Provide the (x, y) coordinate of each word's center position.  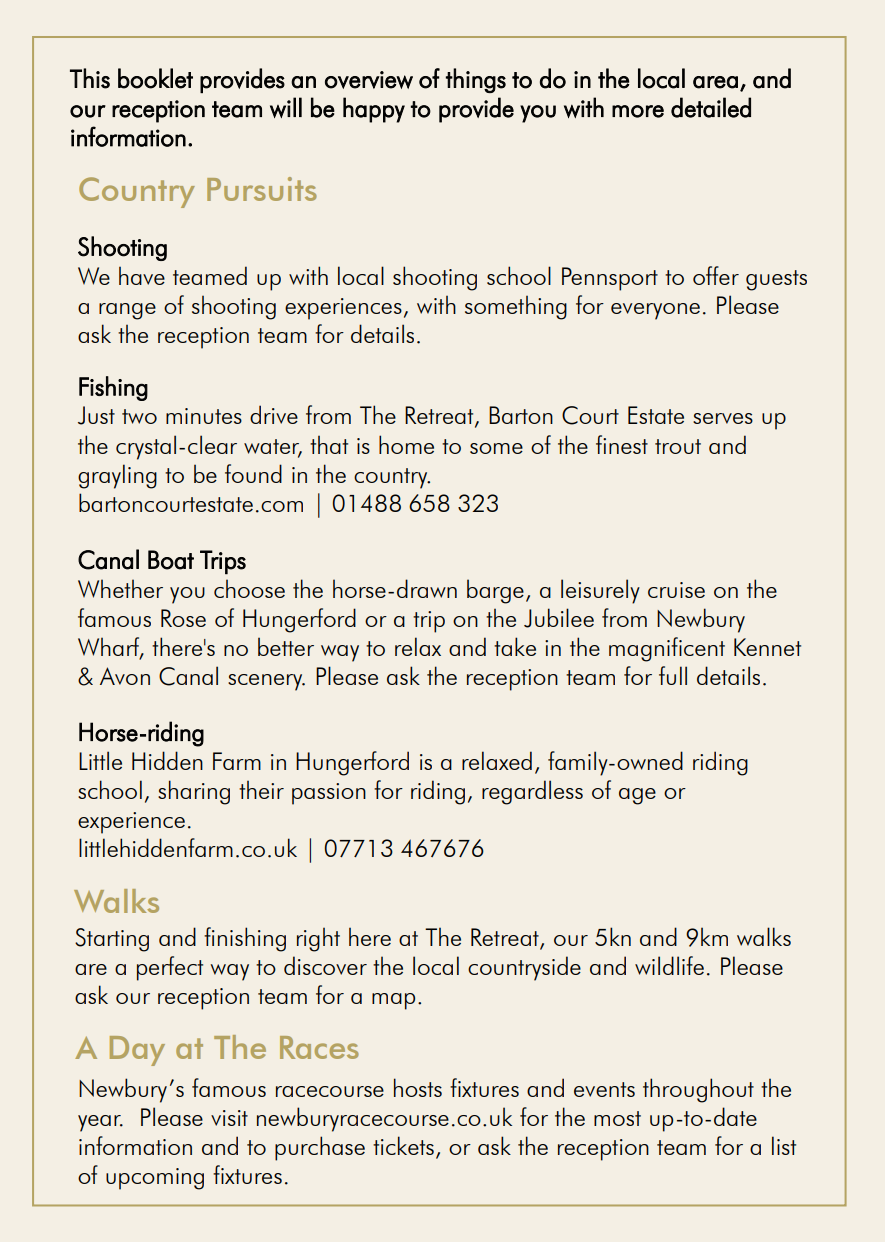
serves (723, 418)
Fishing (113, 388)
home (406, 444)
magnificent (667, 649)
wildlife (669, 965)
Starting (112, 940)
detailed (711, 107)
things (476, 80)
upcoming (155, 1179)
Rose (183, 618)
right (318, 940)
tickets (403, 1145)
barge (495, 591)
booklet (155, 78)
